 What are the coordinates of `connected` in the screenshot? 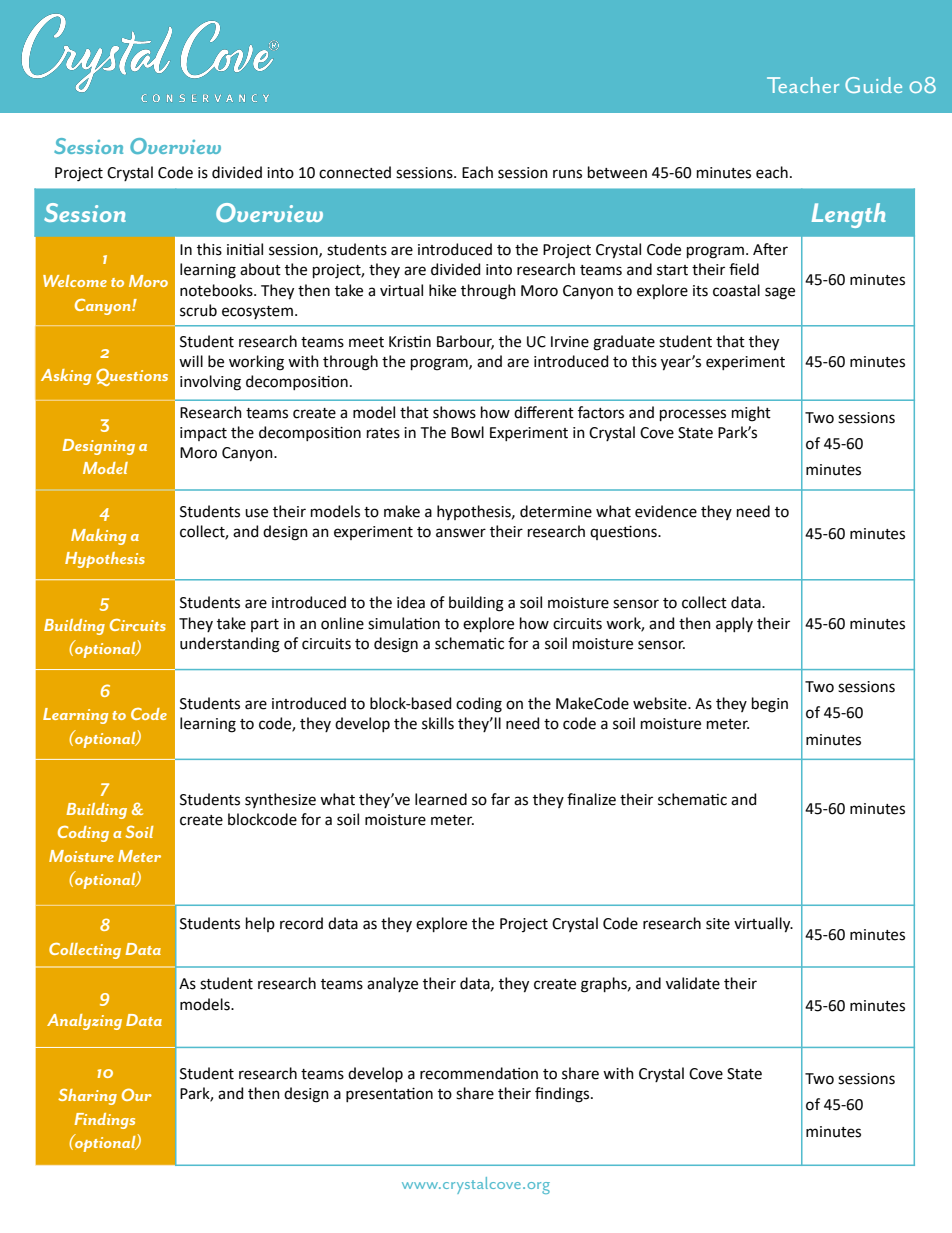 It's located at (355, 172).
